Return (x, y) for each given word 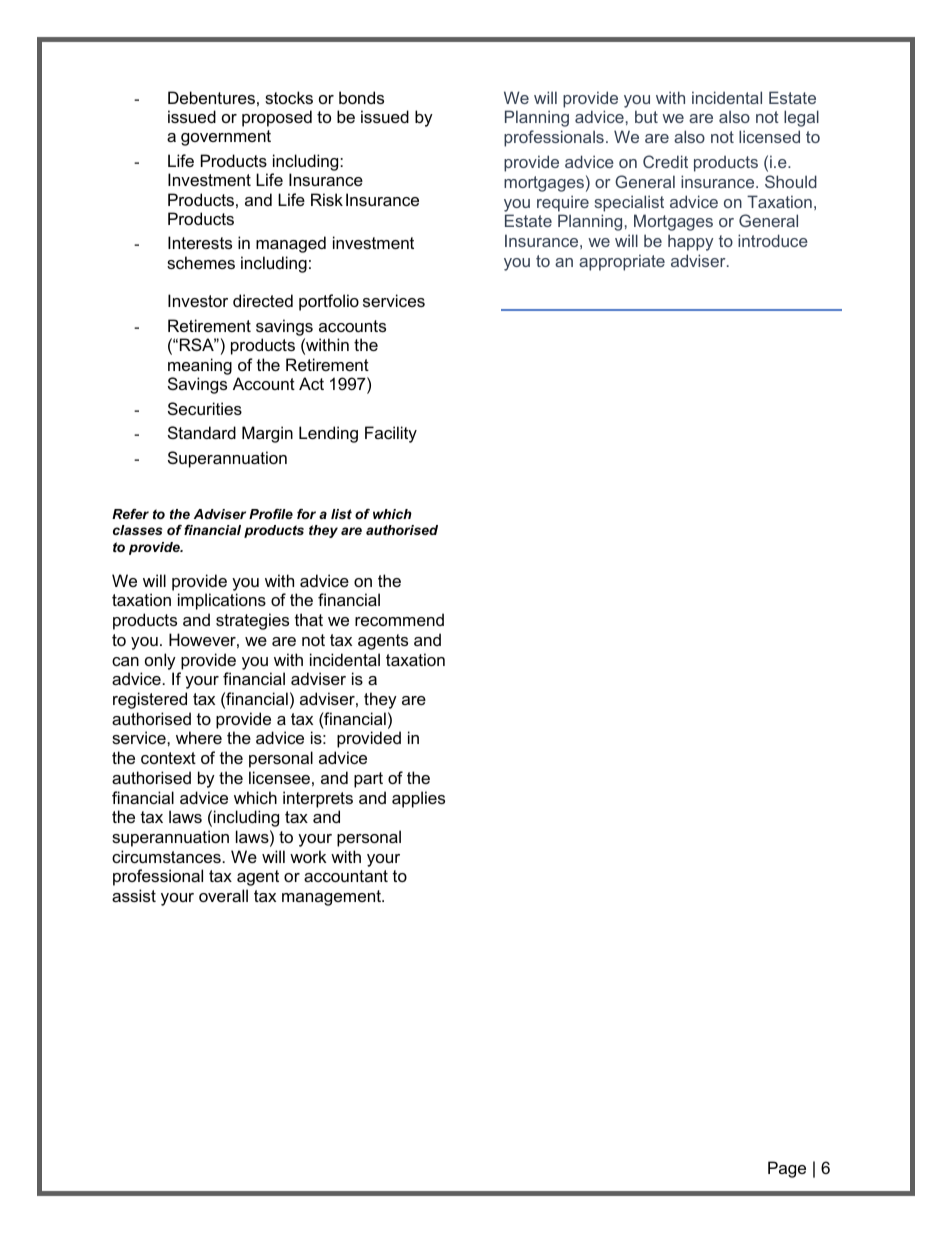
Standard (202, 432)
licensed (769, 136)
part (368, 780)
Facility (391, 434)
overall (223, 895)
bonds (361, 97)
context (168, 758)
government (226, 138)
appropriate (622, 262)
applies (418, 799)
